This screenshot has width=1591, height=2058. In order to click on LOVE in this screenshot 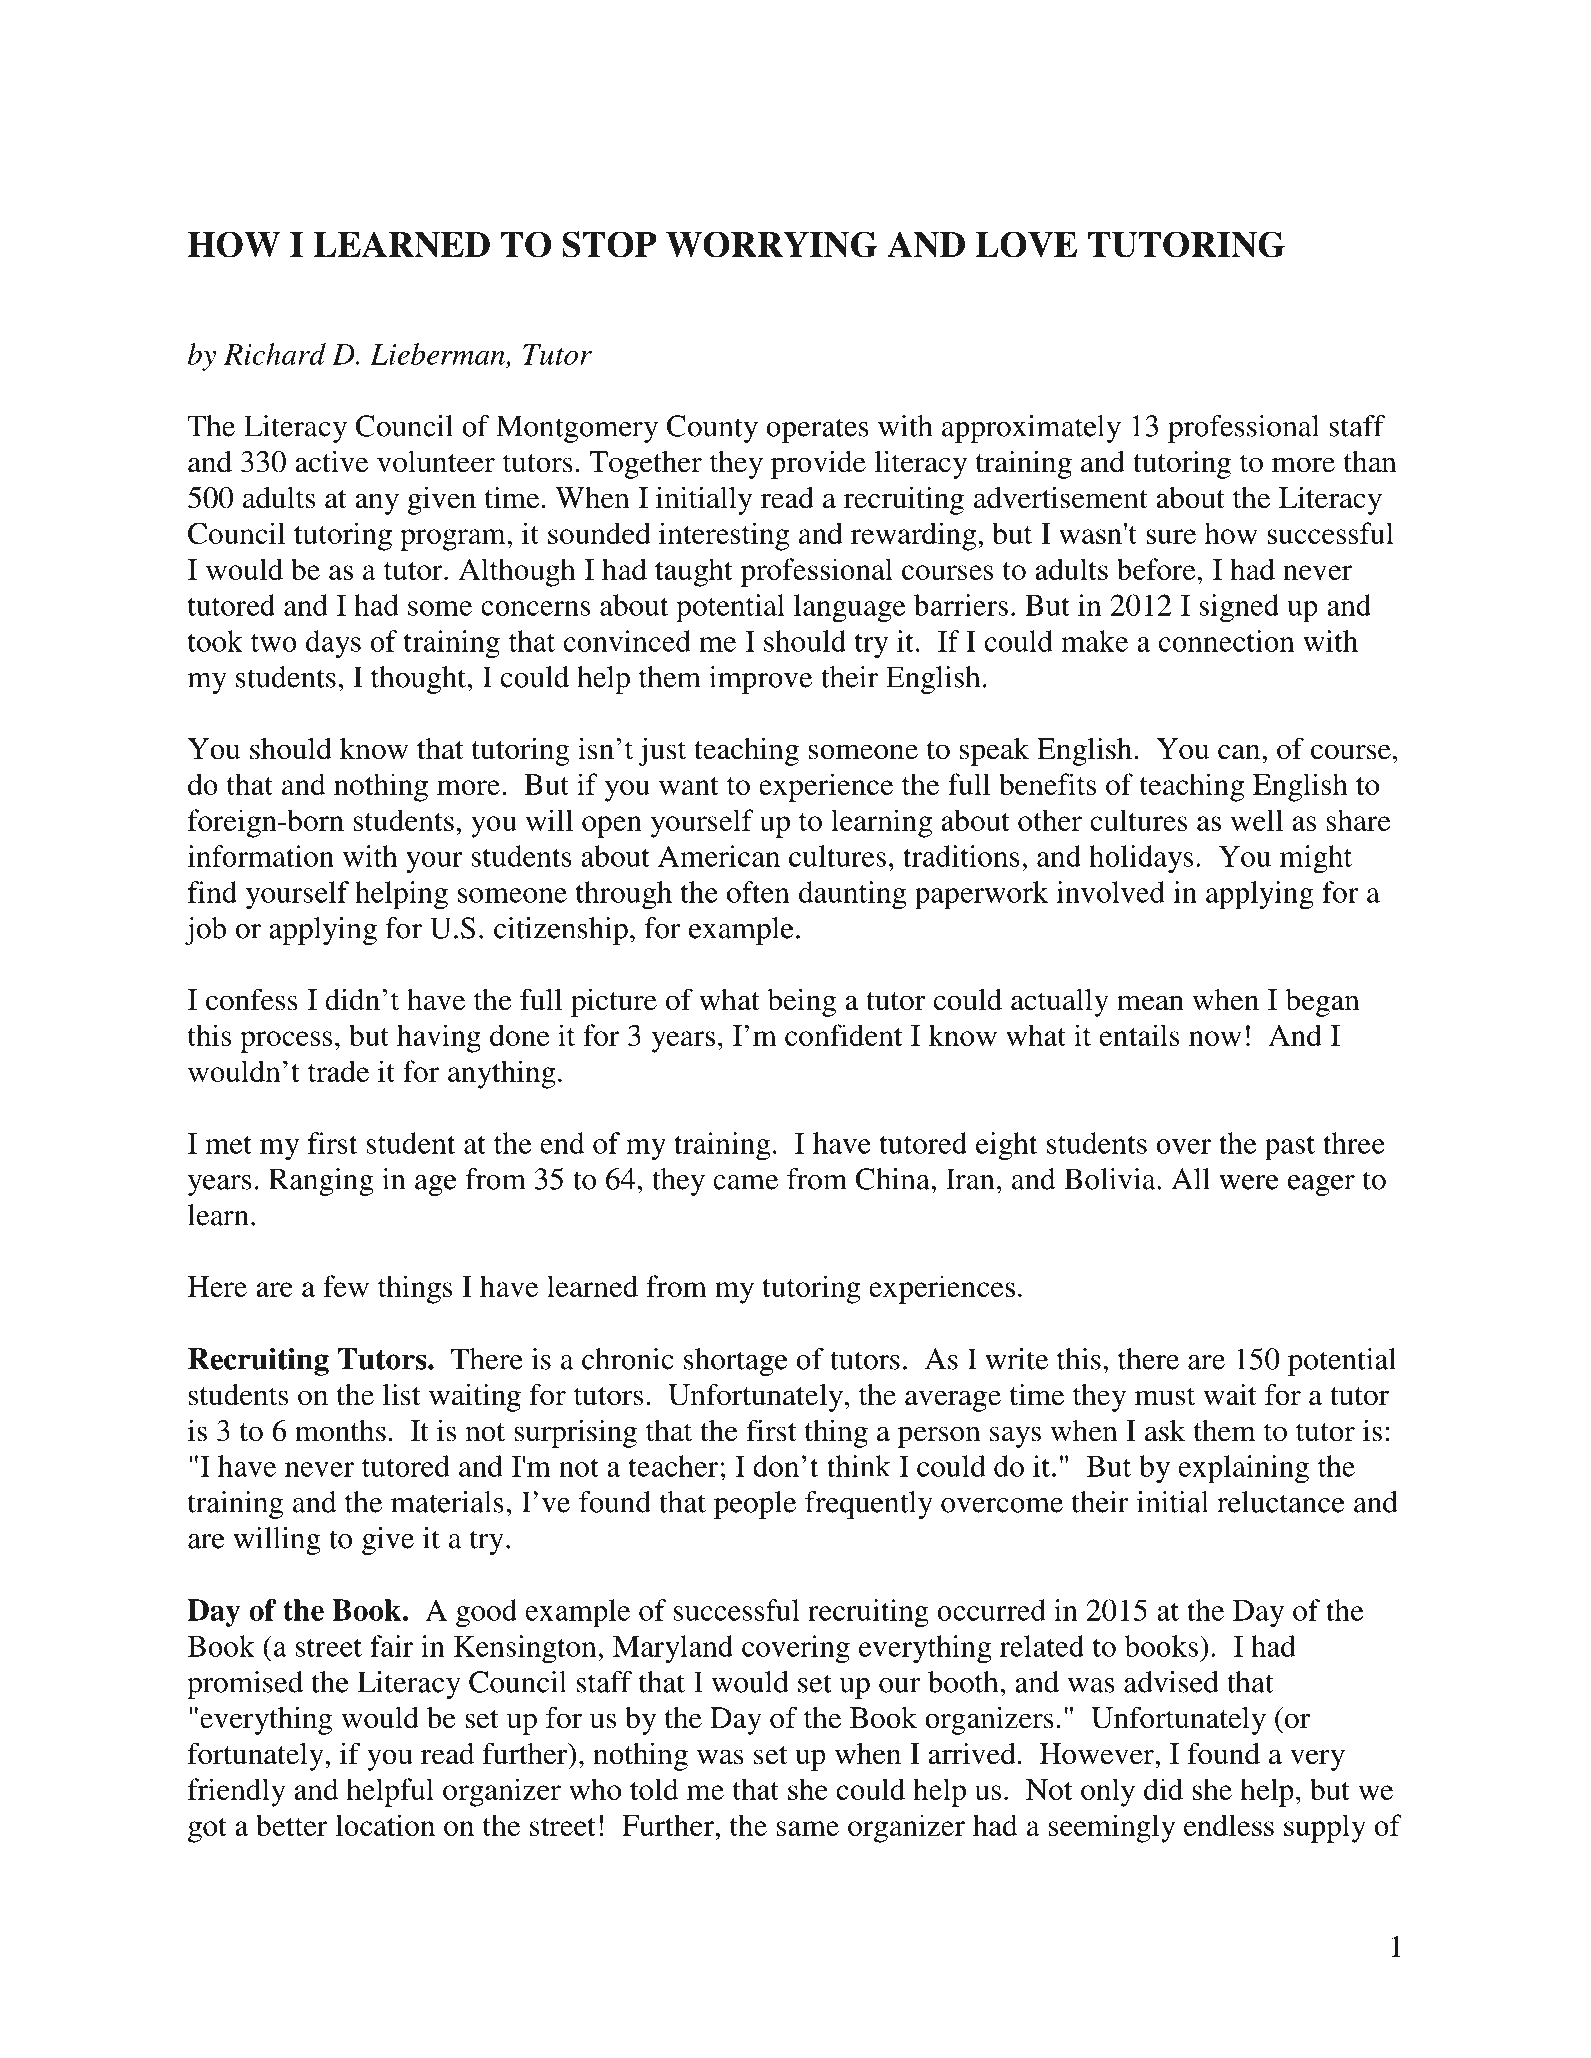, I will do `click(1026, 244)`.
